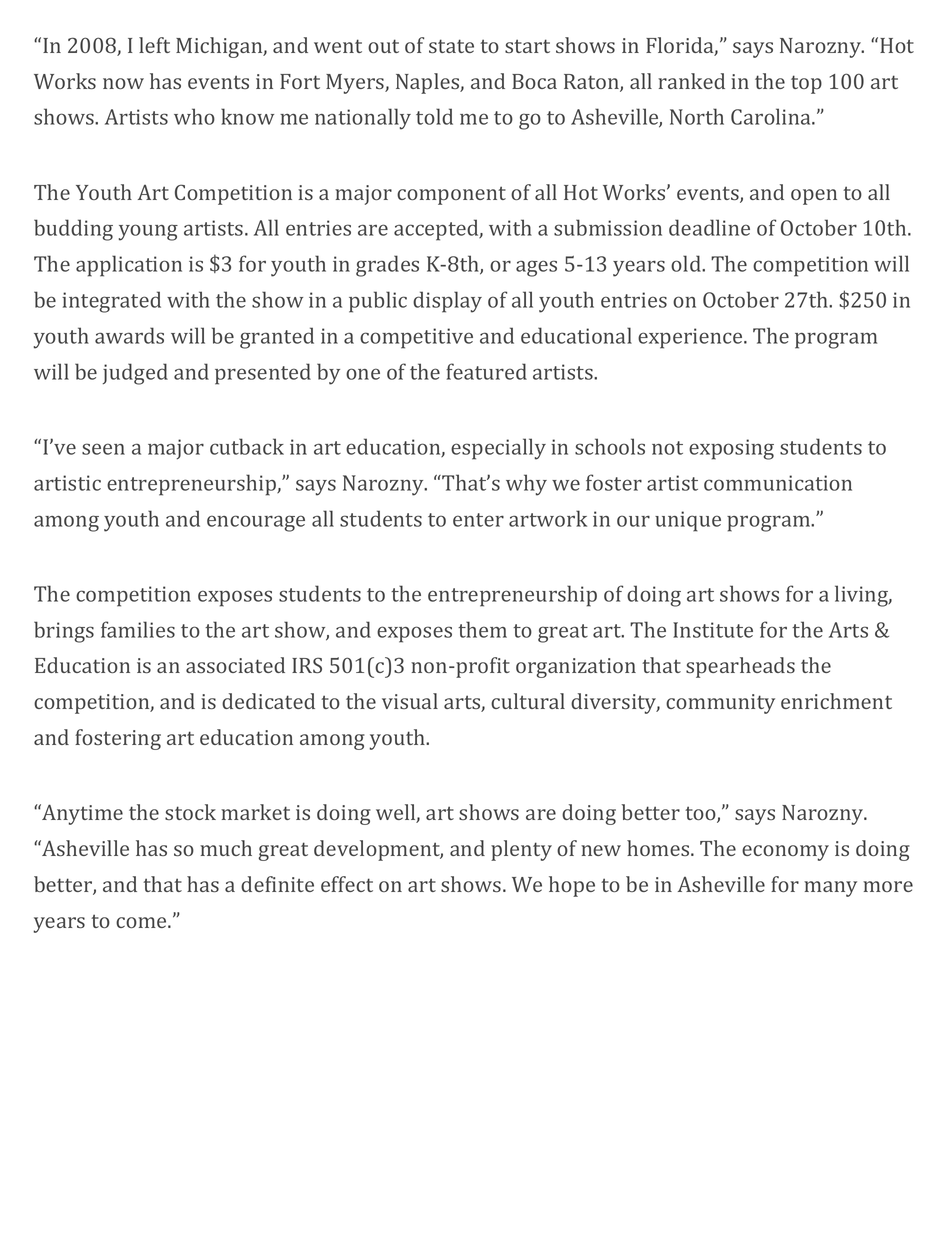  Describe the element at coordinates (129, 335) in the screenshot. I see `awards` at that location.
